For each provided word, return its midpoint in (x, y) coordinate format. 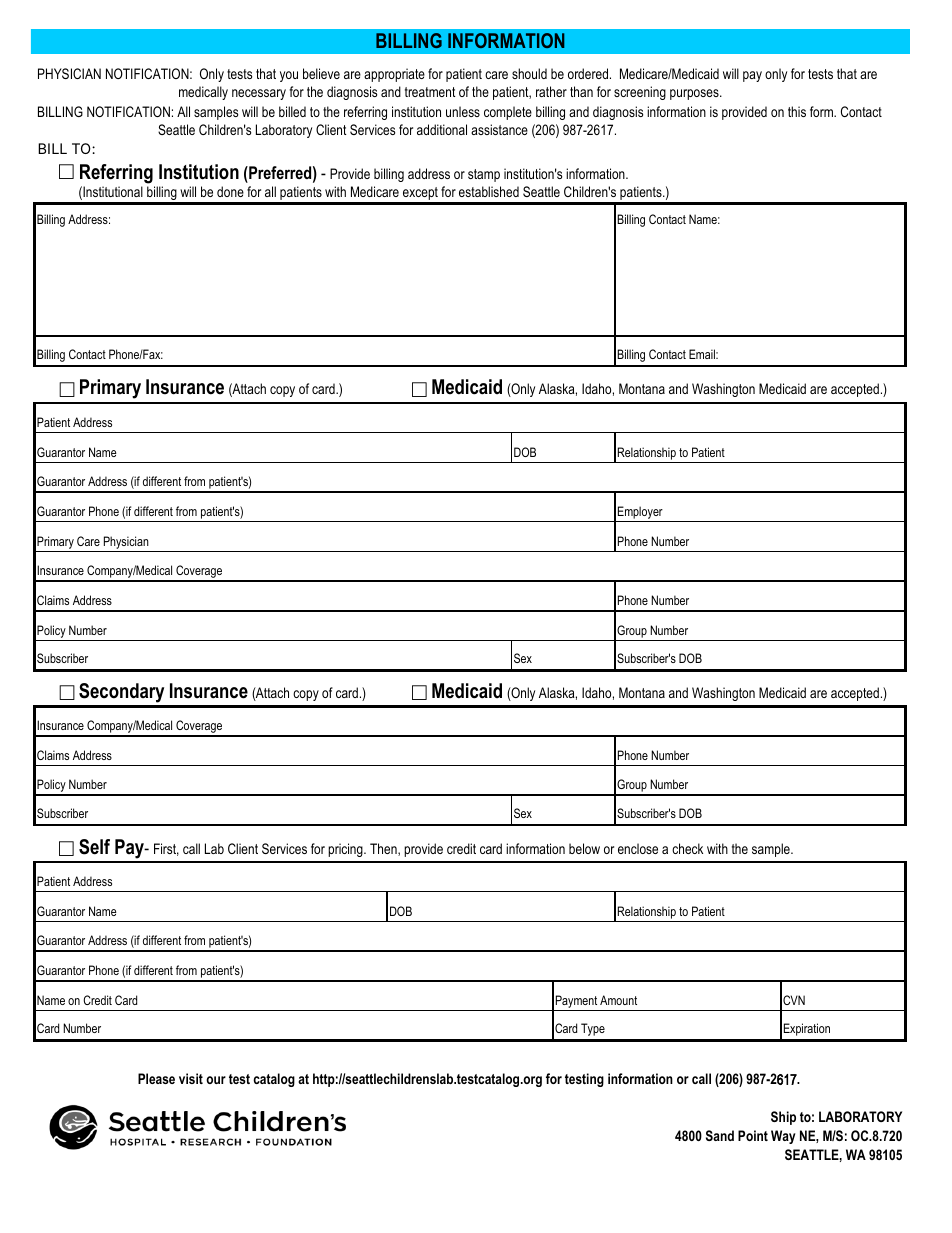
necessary (259, 94)
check (687, 848)
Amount (618, 1000)
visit (191, 1078)
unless (463, 111)
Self (94, 847)
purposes (695, 94)
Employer (640, 514)
